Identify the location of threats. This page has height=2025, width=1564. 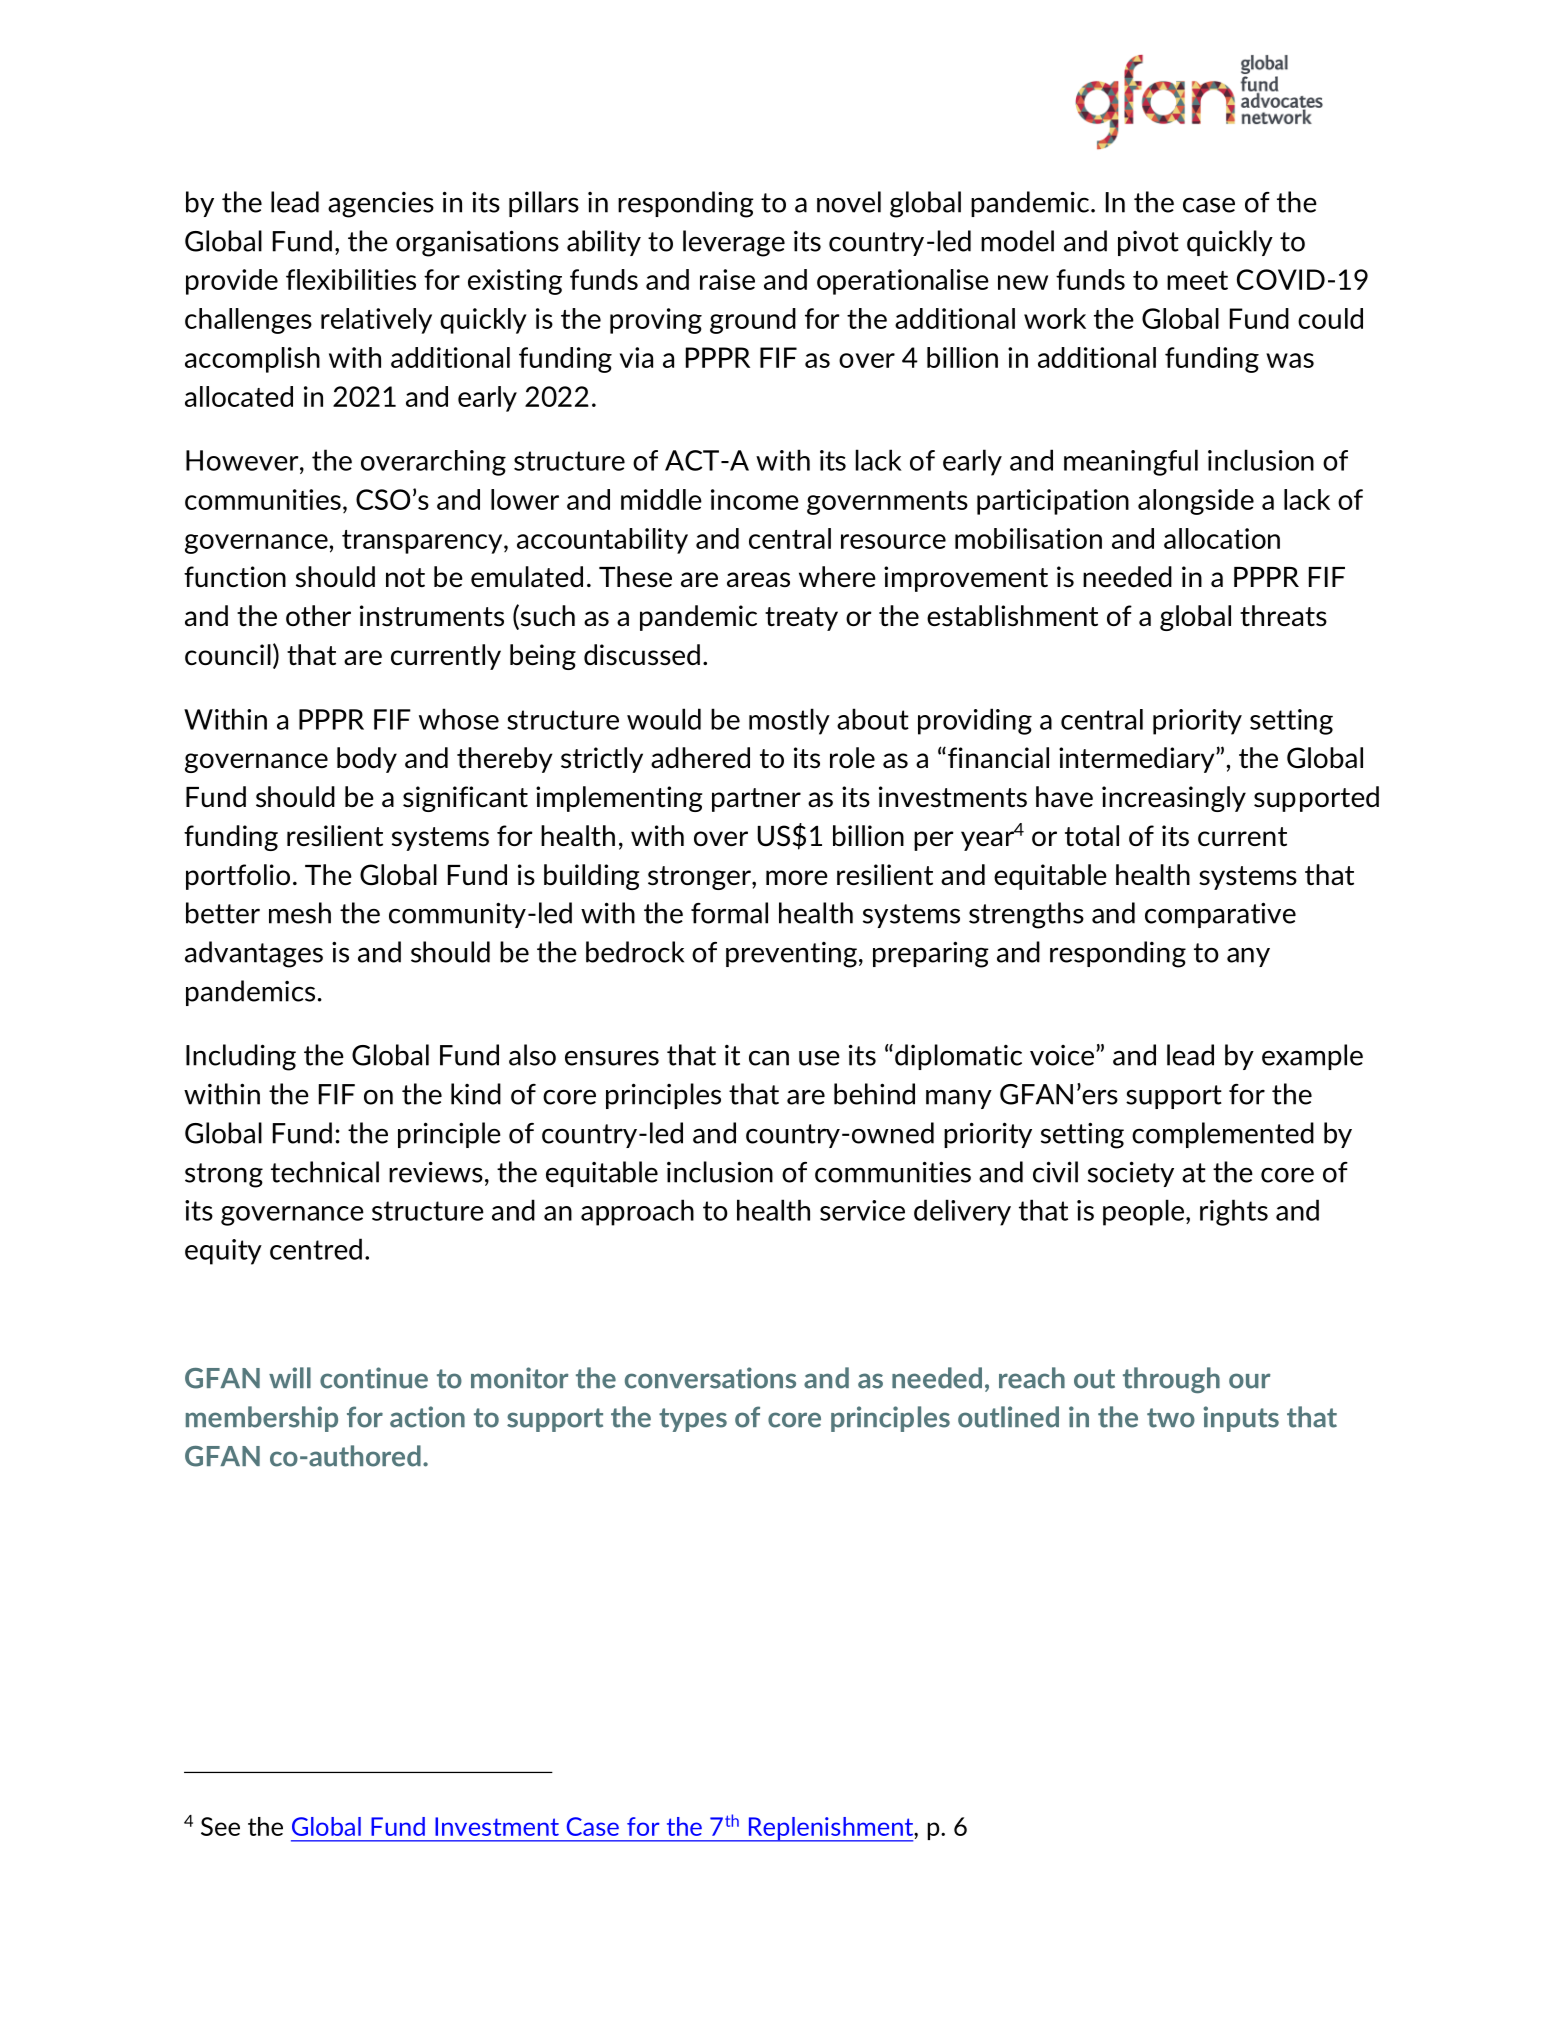
(1283, 616).
